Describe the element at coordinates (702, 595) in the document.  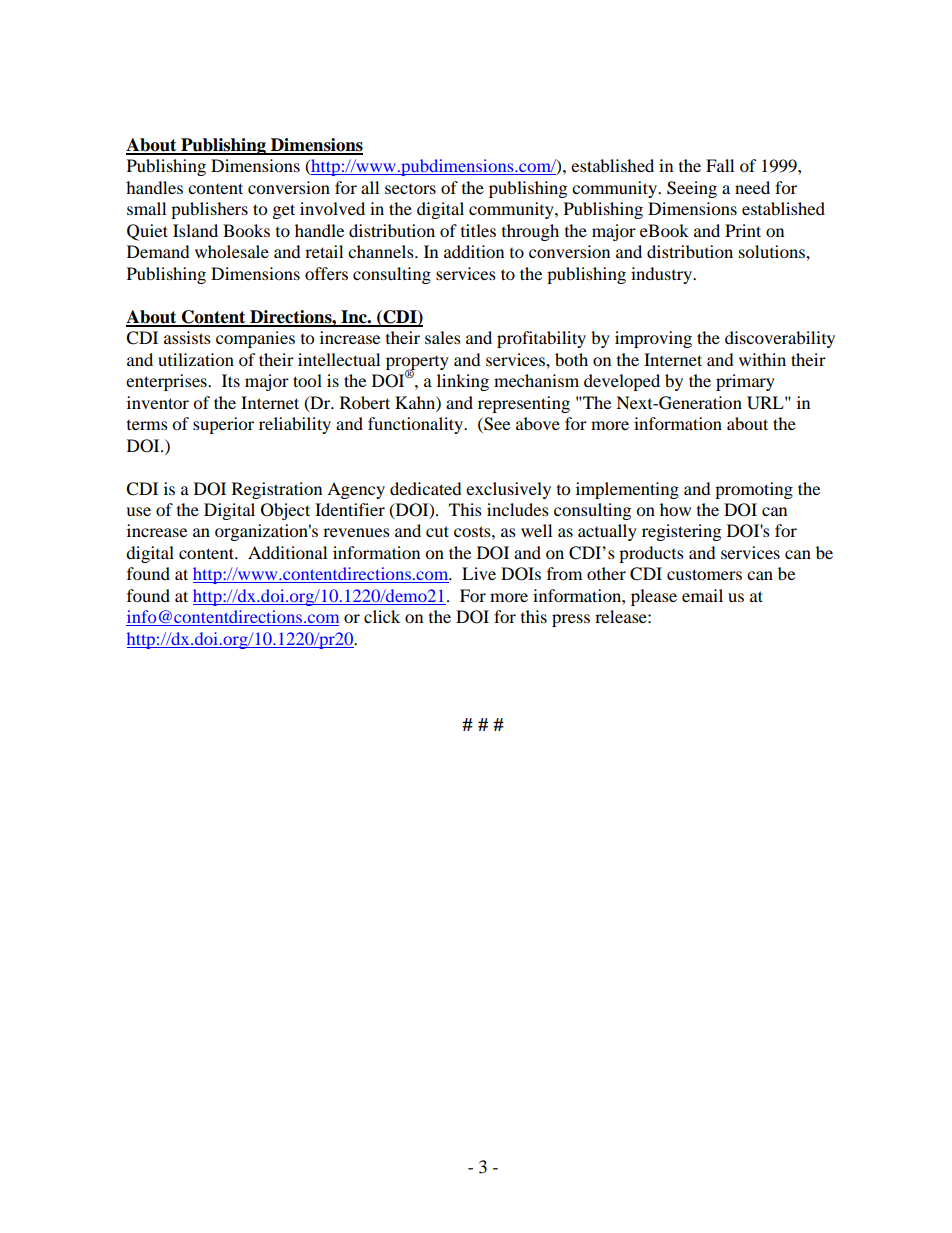
I see `email` at that location.
